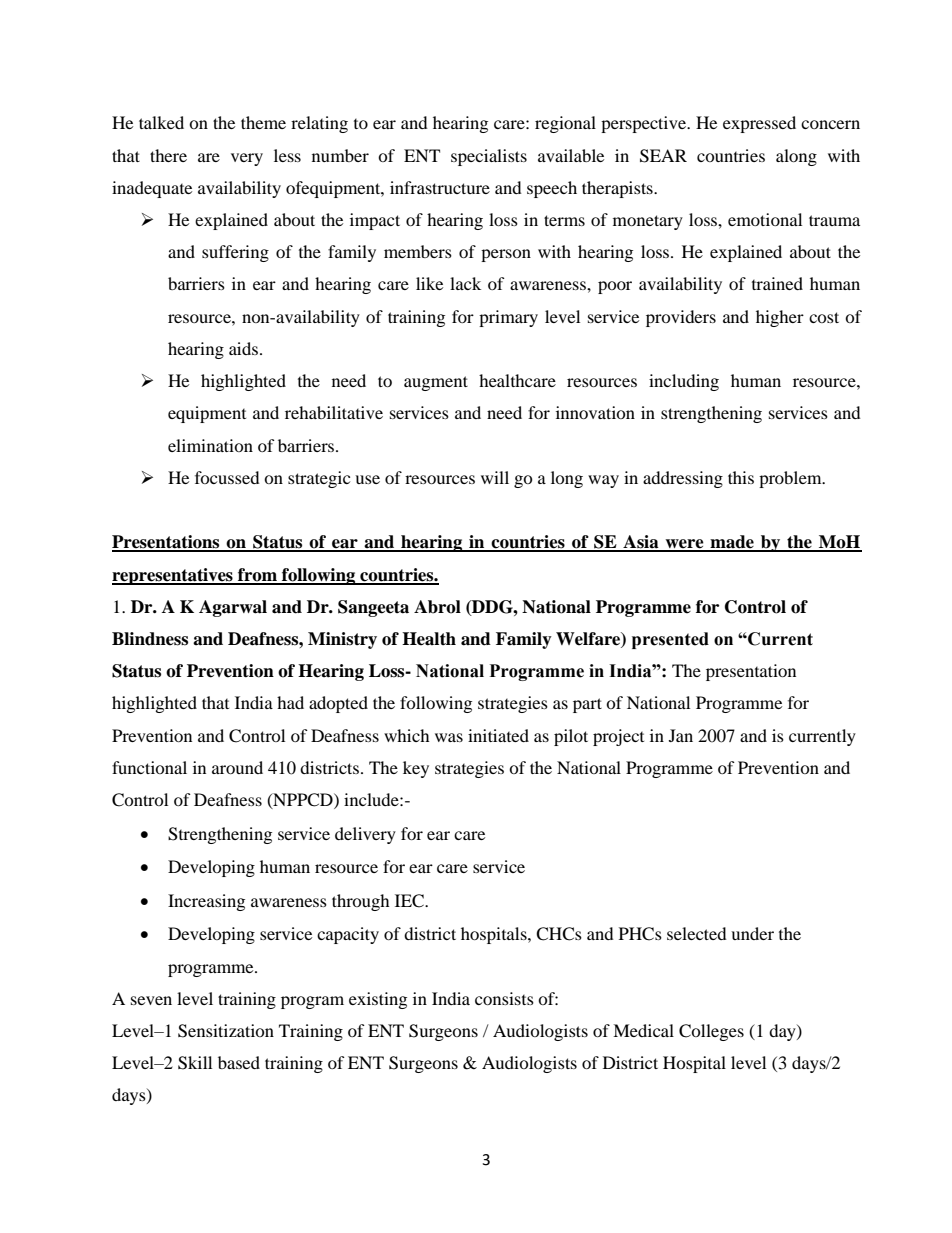 The width and height of the screenshot is (952, 1233). Describe the element at coordinates (489, 157) in the screenshot. I see `specialists` at that location.
